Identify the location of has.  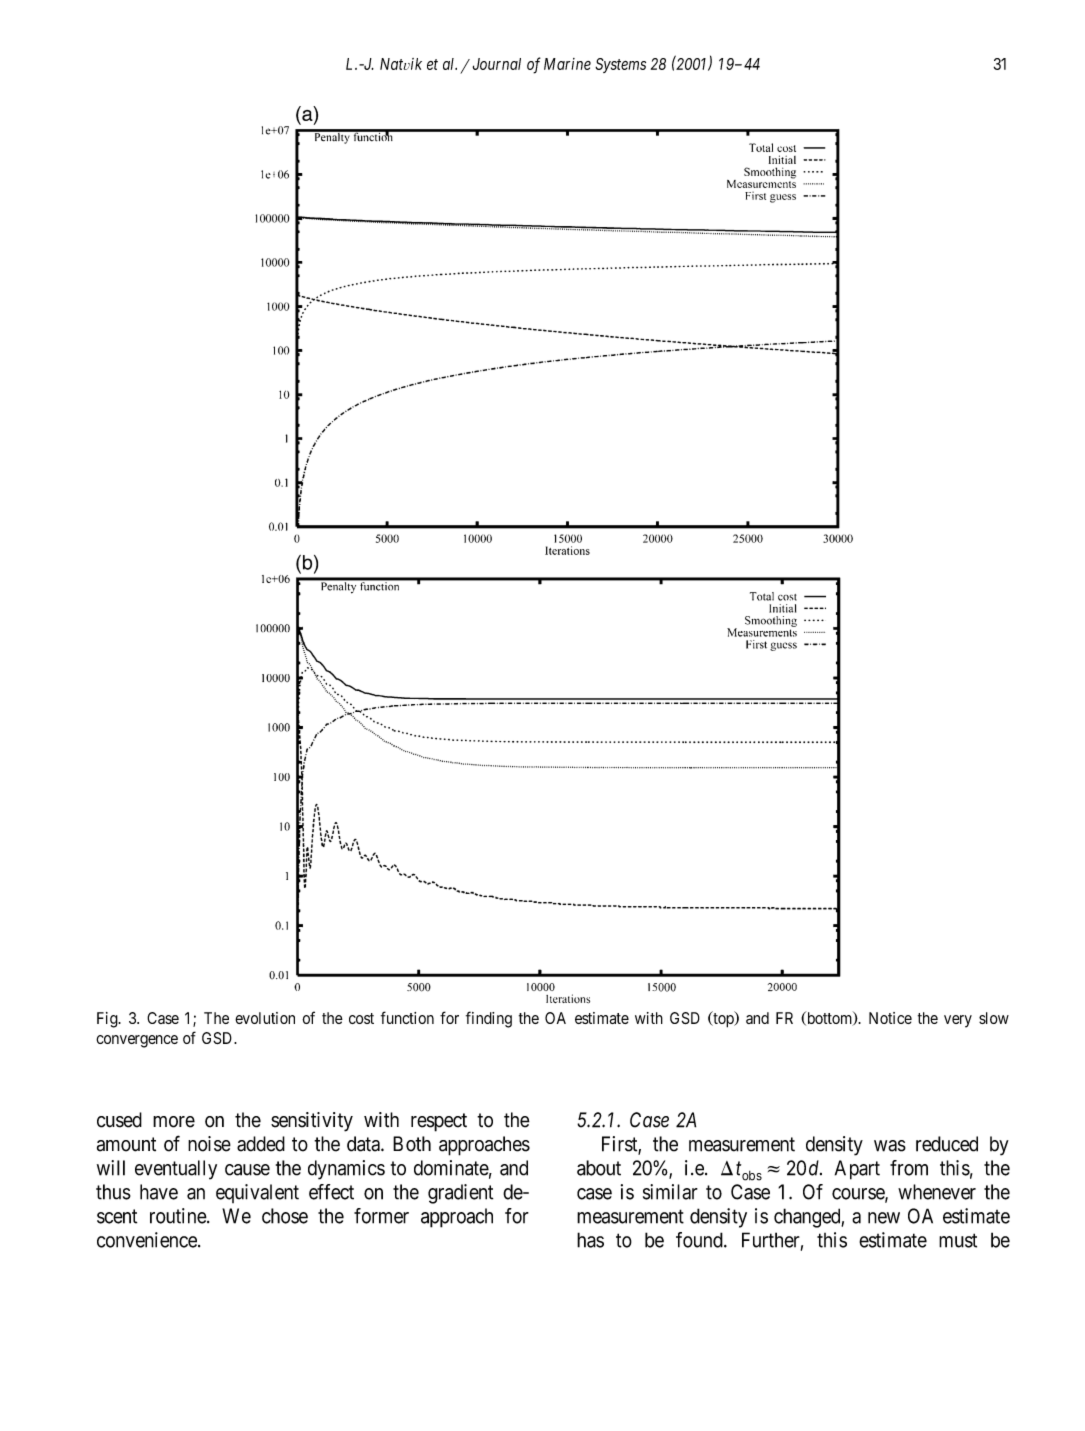
(590, 1240).
